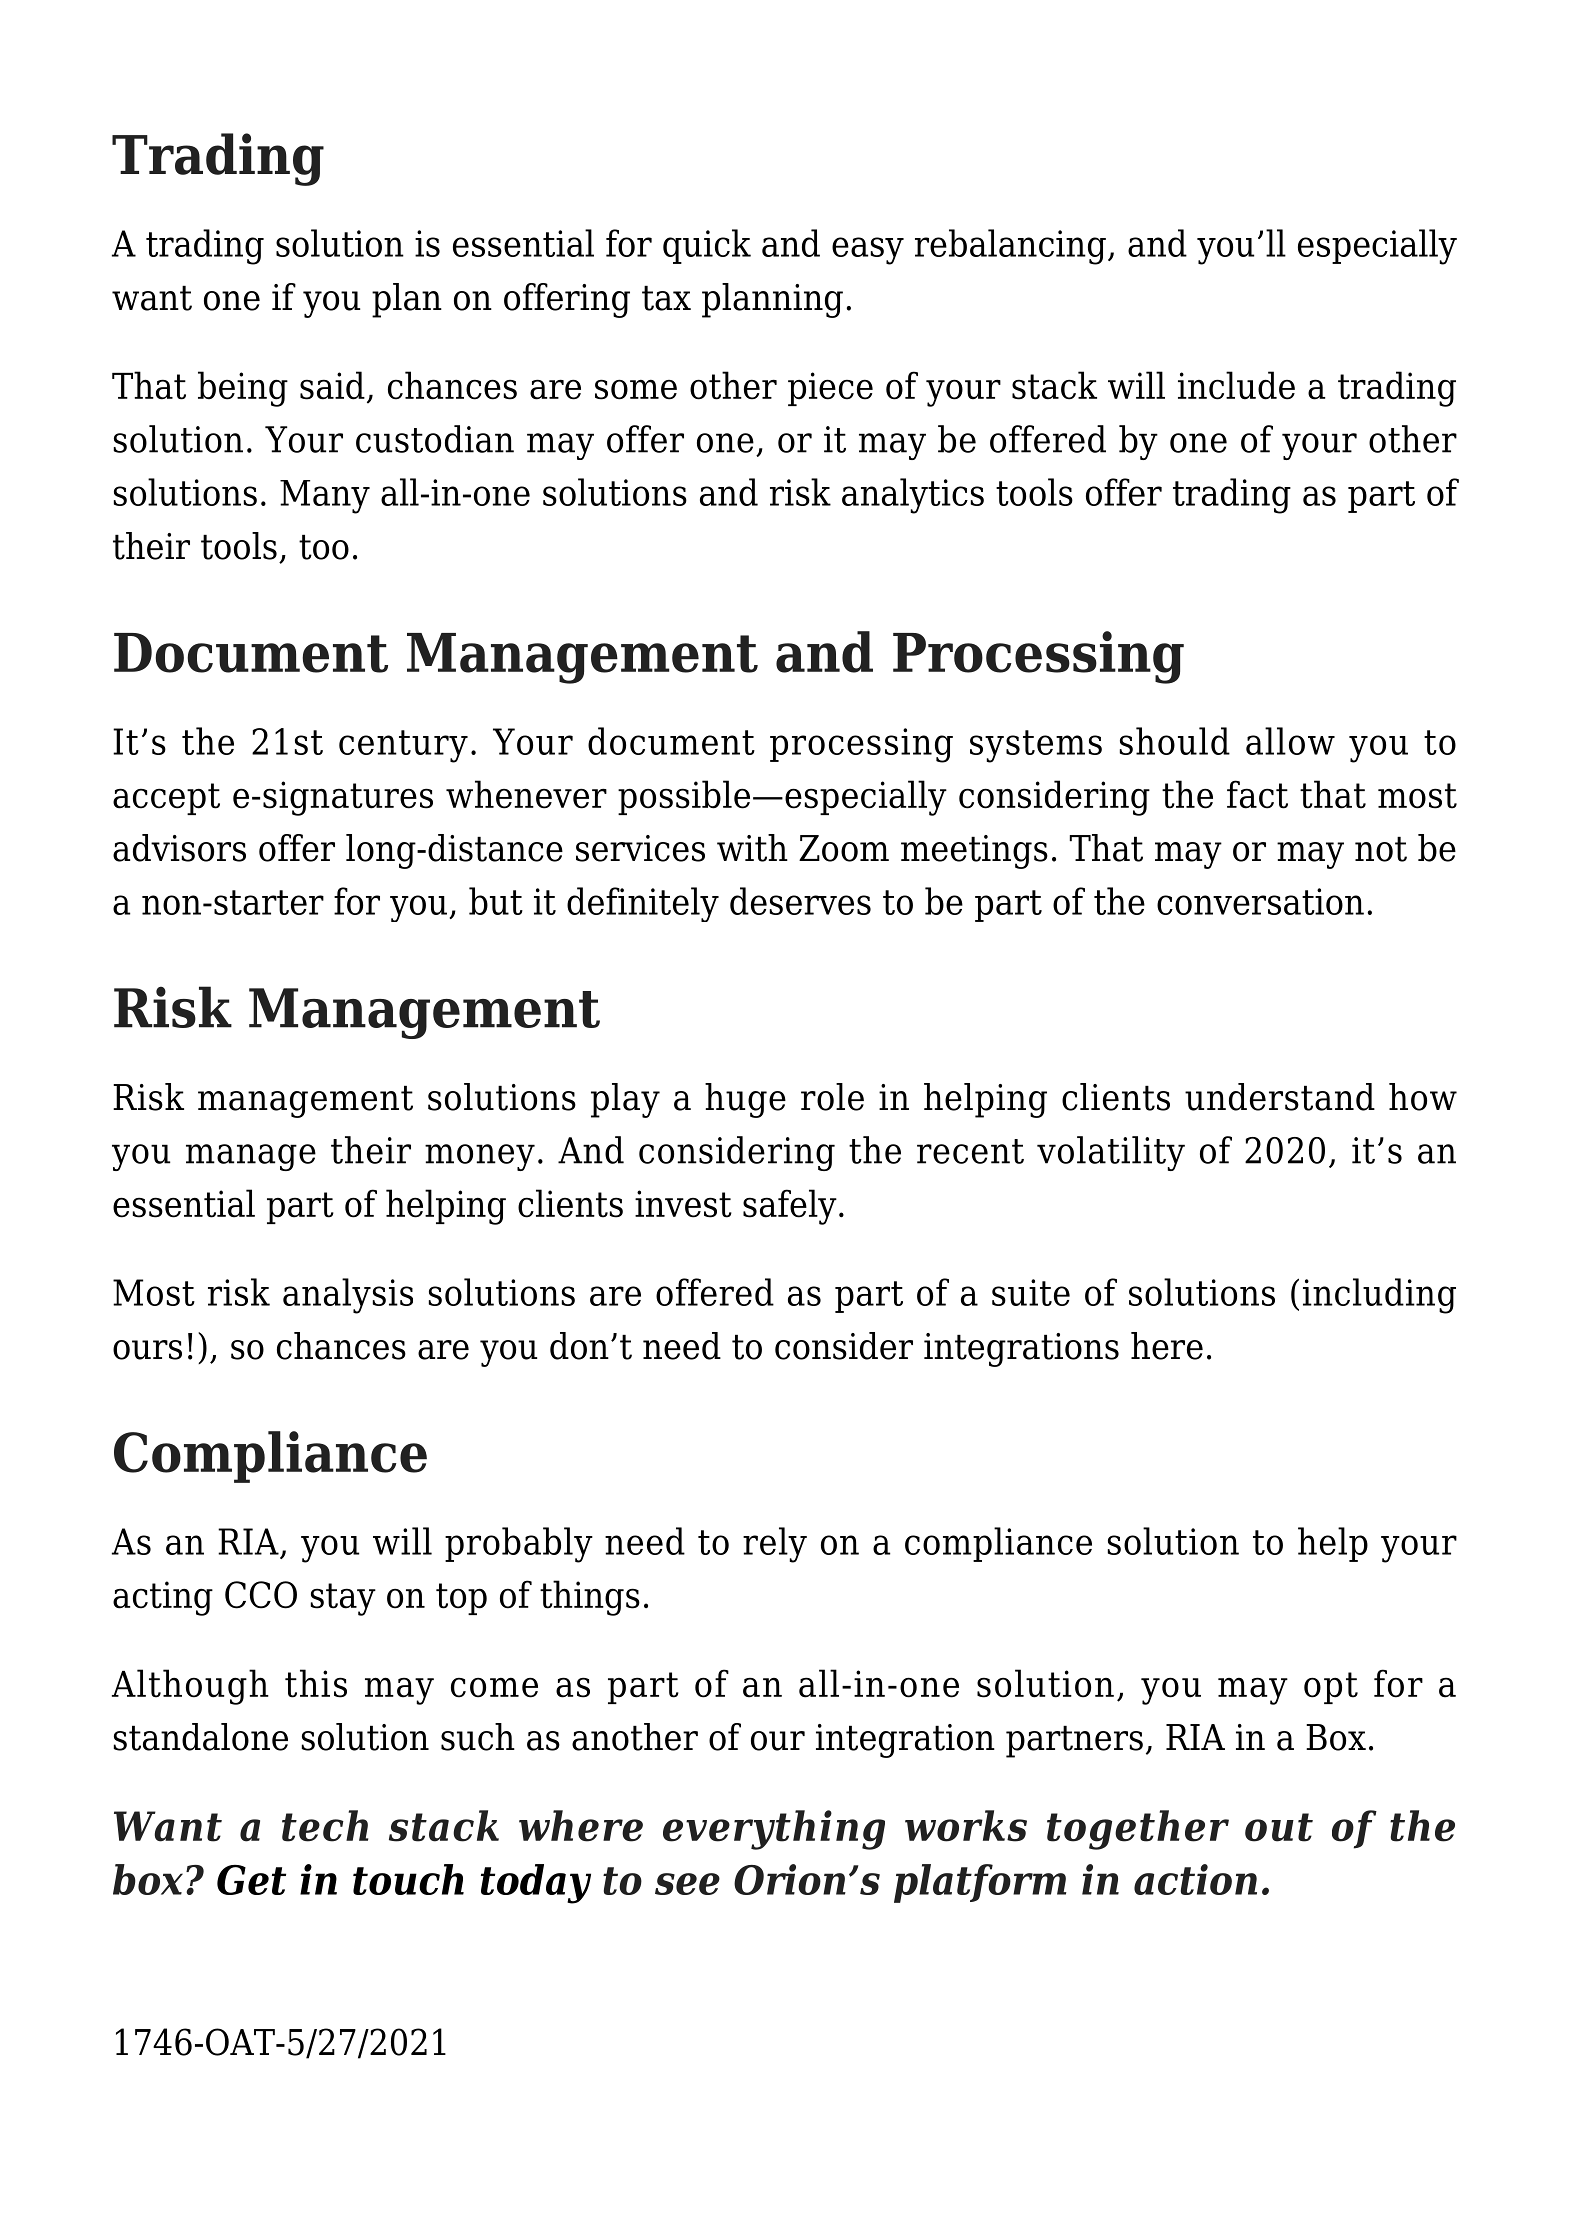  What do you see at coordinates (1236, 385) in the screenshot?
I see `include` at bounding box center [1236, 385].
